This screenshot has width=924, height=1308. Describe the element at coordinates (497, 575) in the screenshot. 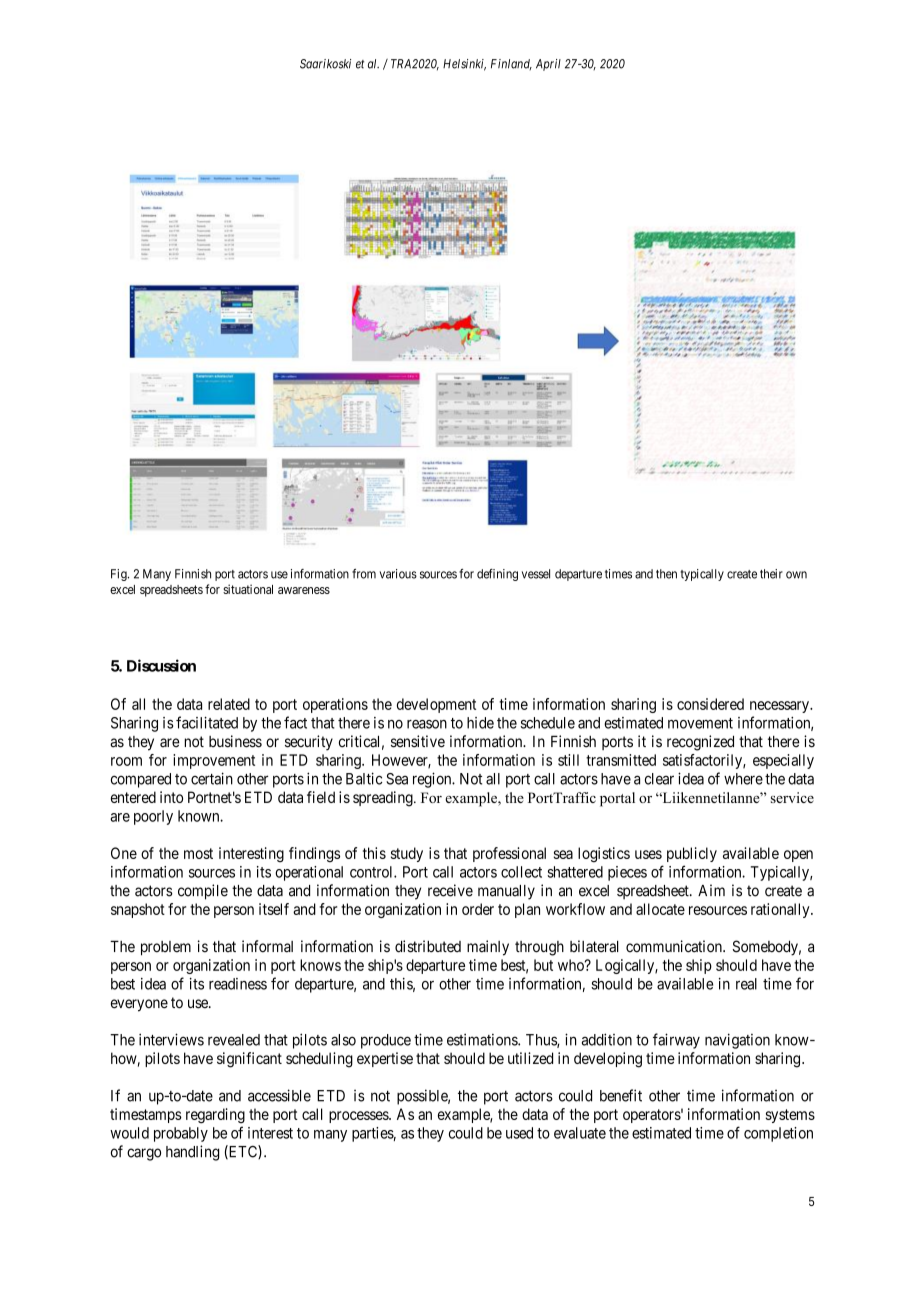

I see `defining` at that location.
